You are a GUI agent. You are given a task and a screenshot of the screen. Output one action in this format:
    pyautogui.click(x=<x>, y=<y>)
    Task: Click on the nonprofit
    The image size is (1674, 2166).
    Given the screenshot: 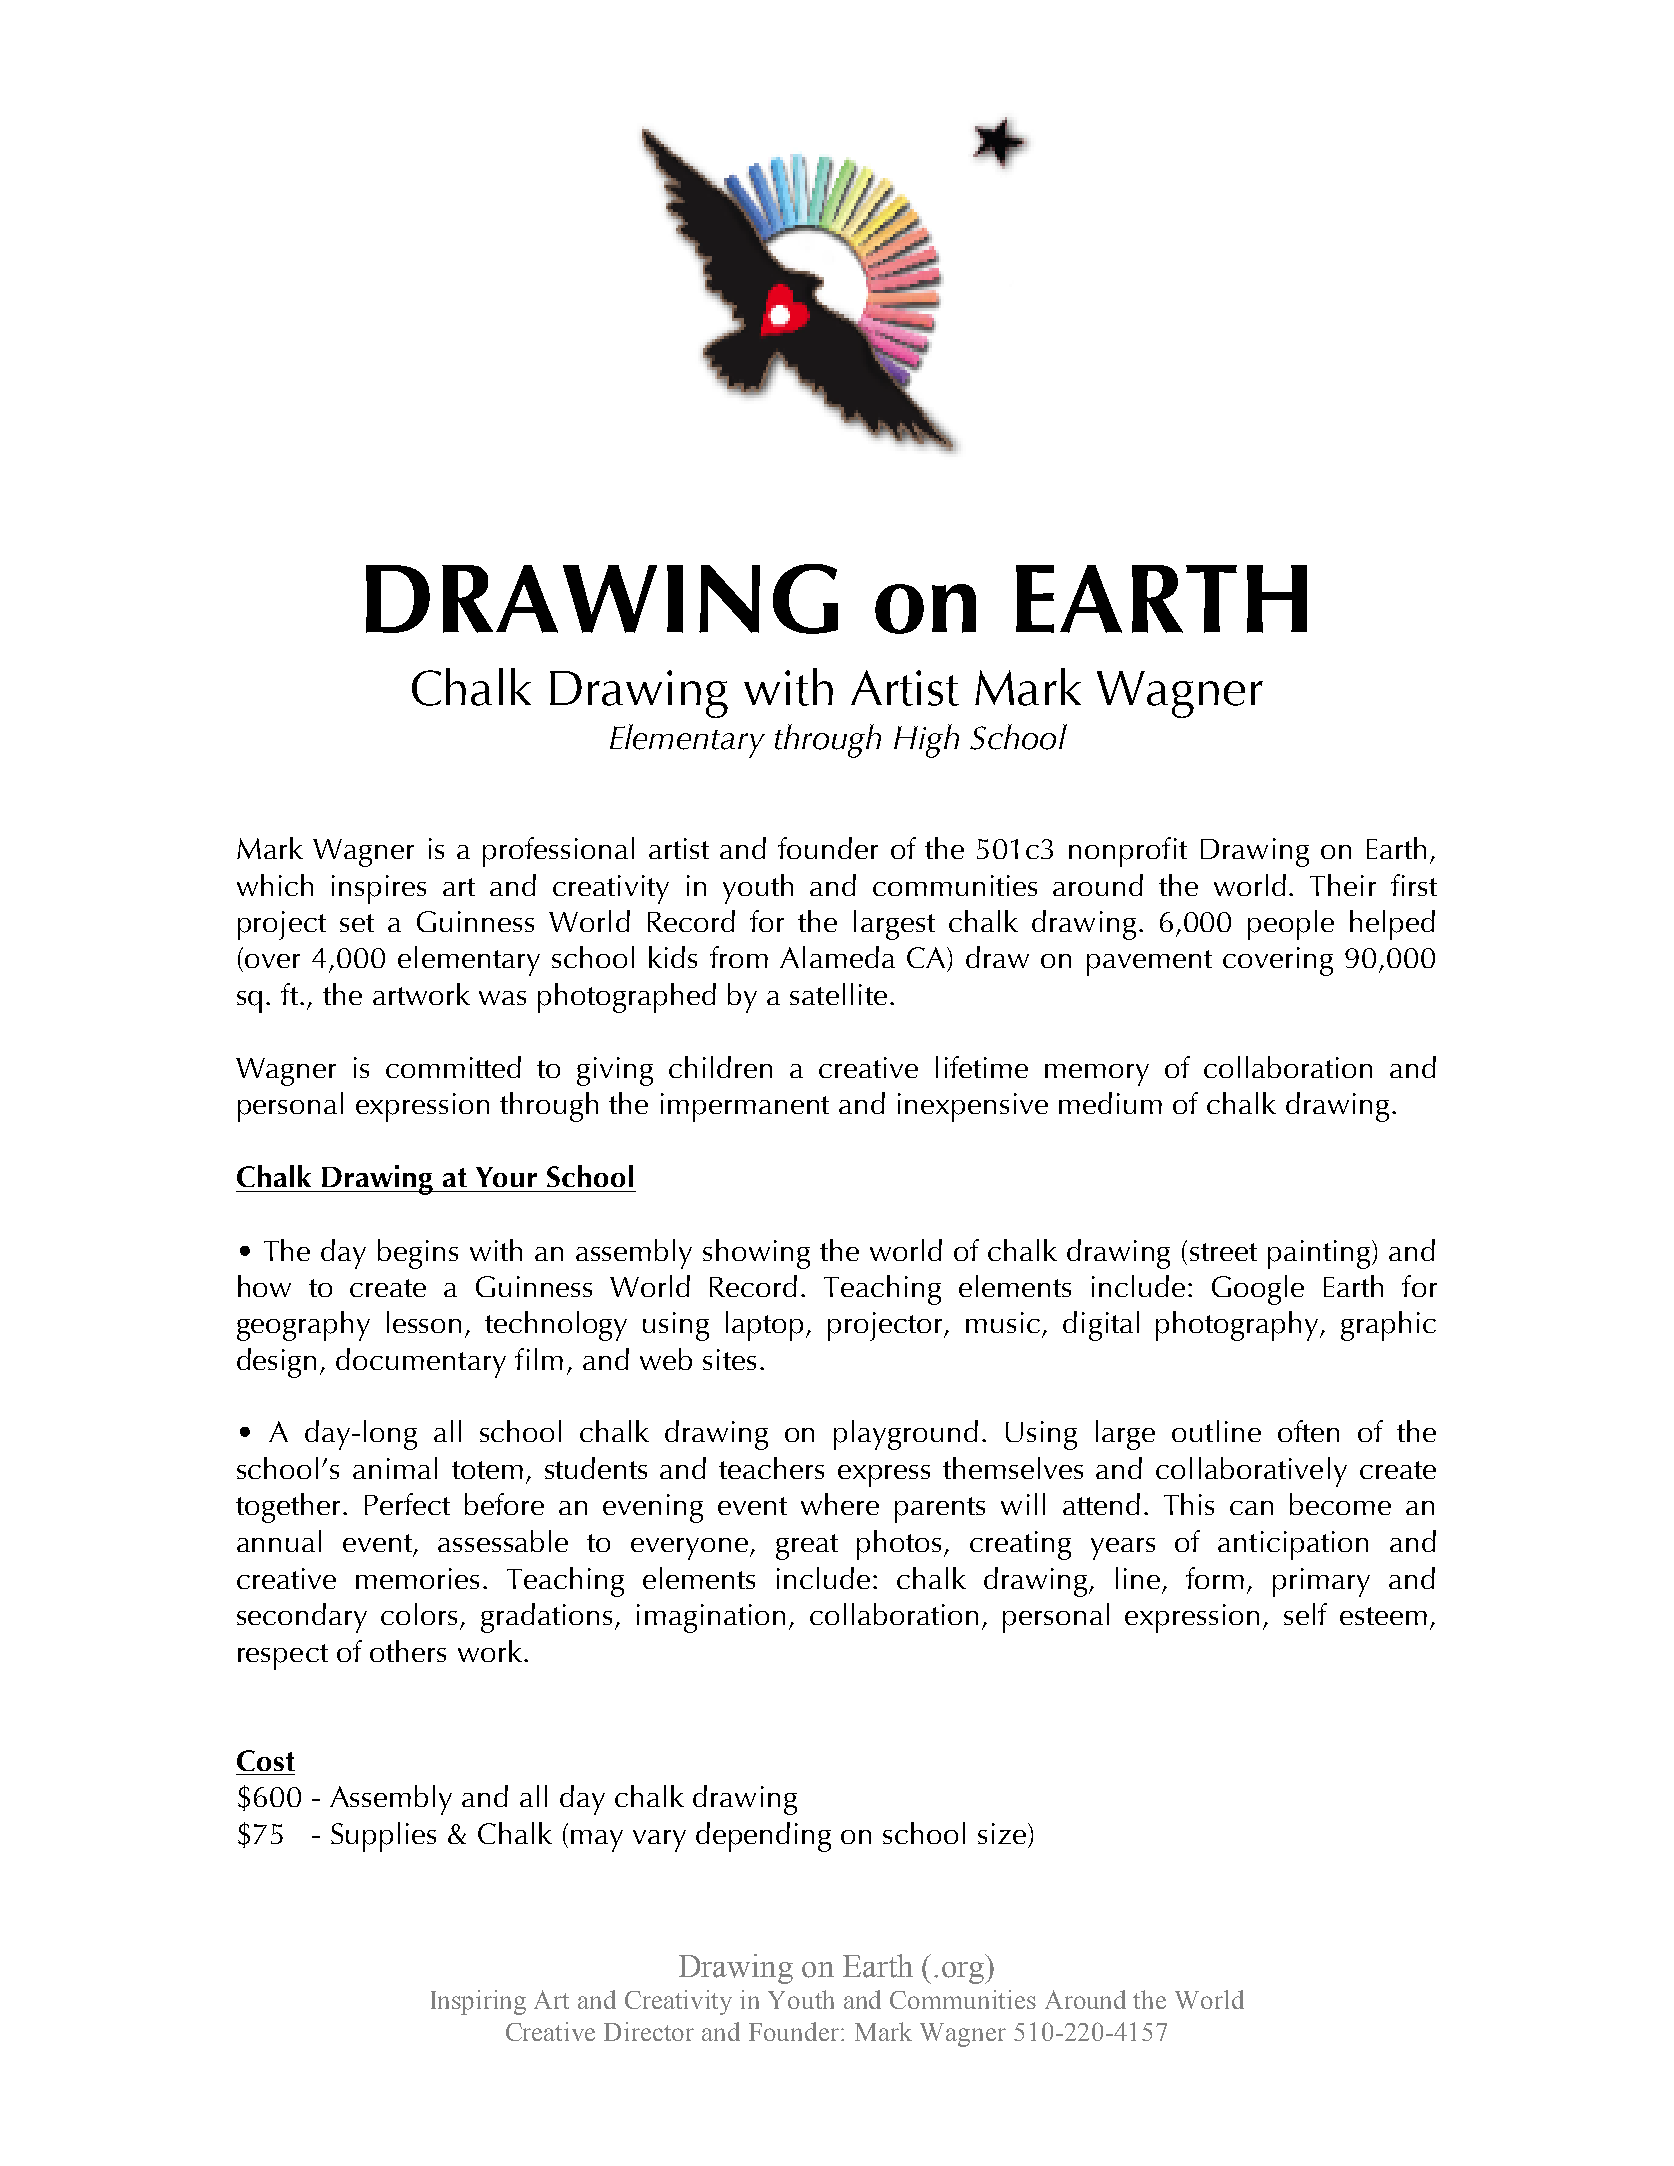 What is the action you would take?
    pyautogui.click(x=1128, y=852)
